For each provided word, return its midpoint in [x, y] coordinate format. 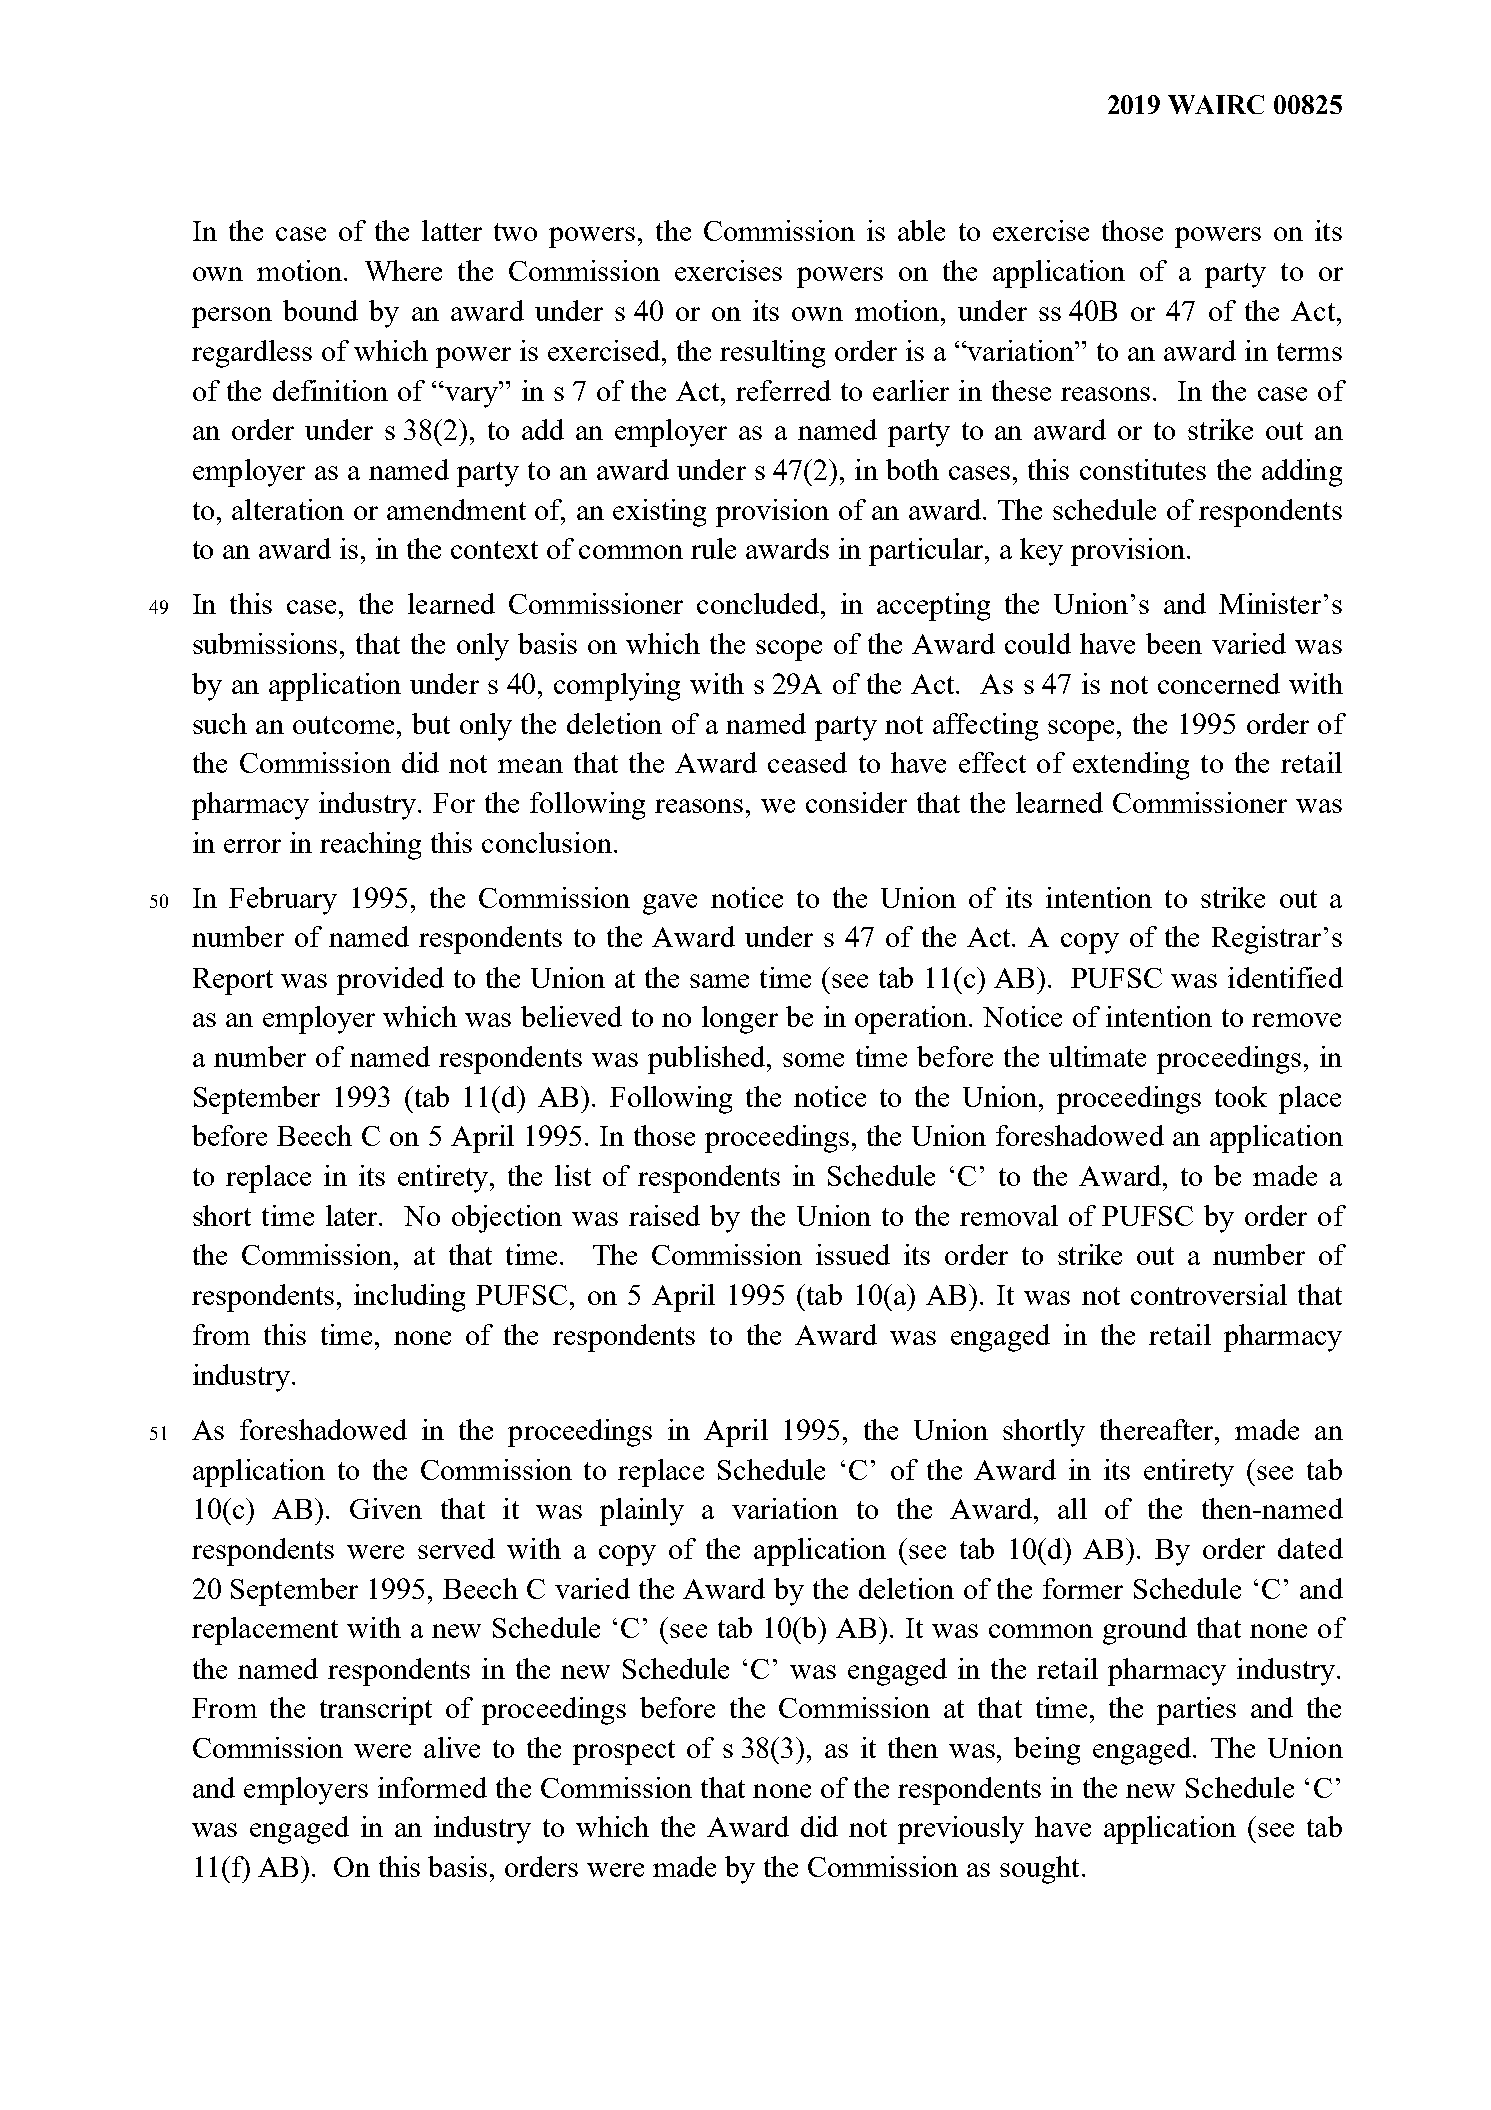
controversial [1209, 1294]
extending [1131, 766]
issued [853, 1254]
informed [432, 1787]
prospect [624, 1752]
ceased [807, 762]
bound [320, 310]
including [409, 1298]
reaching [370, 846]
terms [1309, 352]
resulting [772, 354]
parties [1196, 1711]
